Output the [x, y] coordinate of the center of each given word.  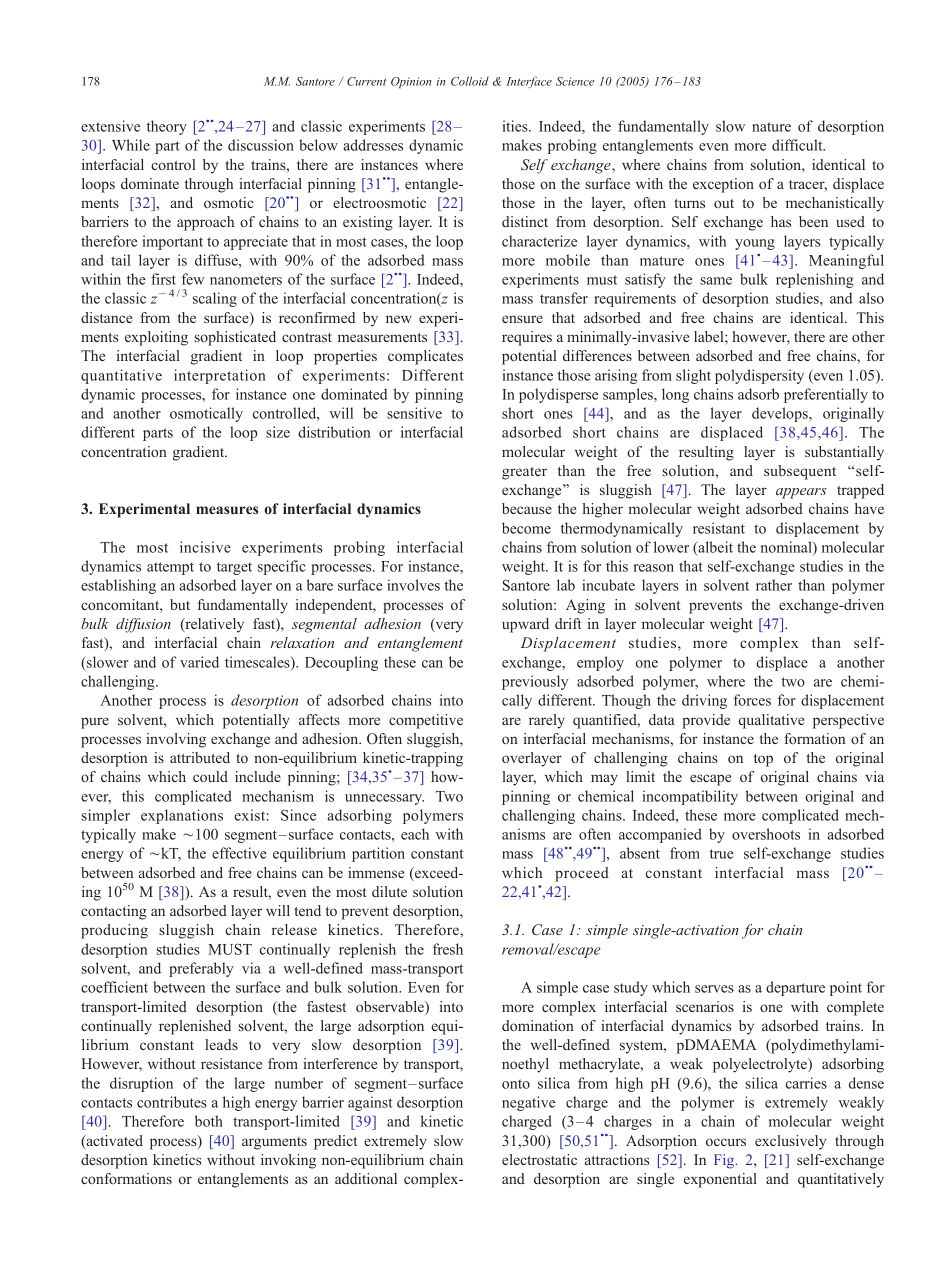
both [209, 1121]
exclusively [790, 1142]
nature [771, 127]
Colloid [470, 81]
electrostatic [539, 1159]
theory [167, 127]
